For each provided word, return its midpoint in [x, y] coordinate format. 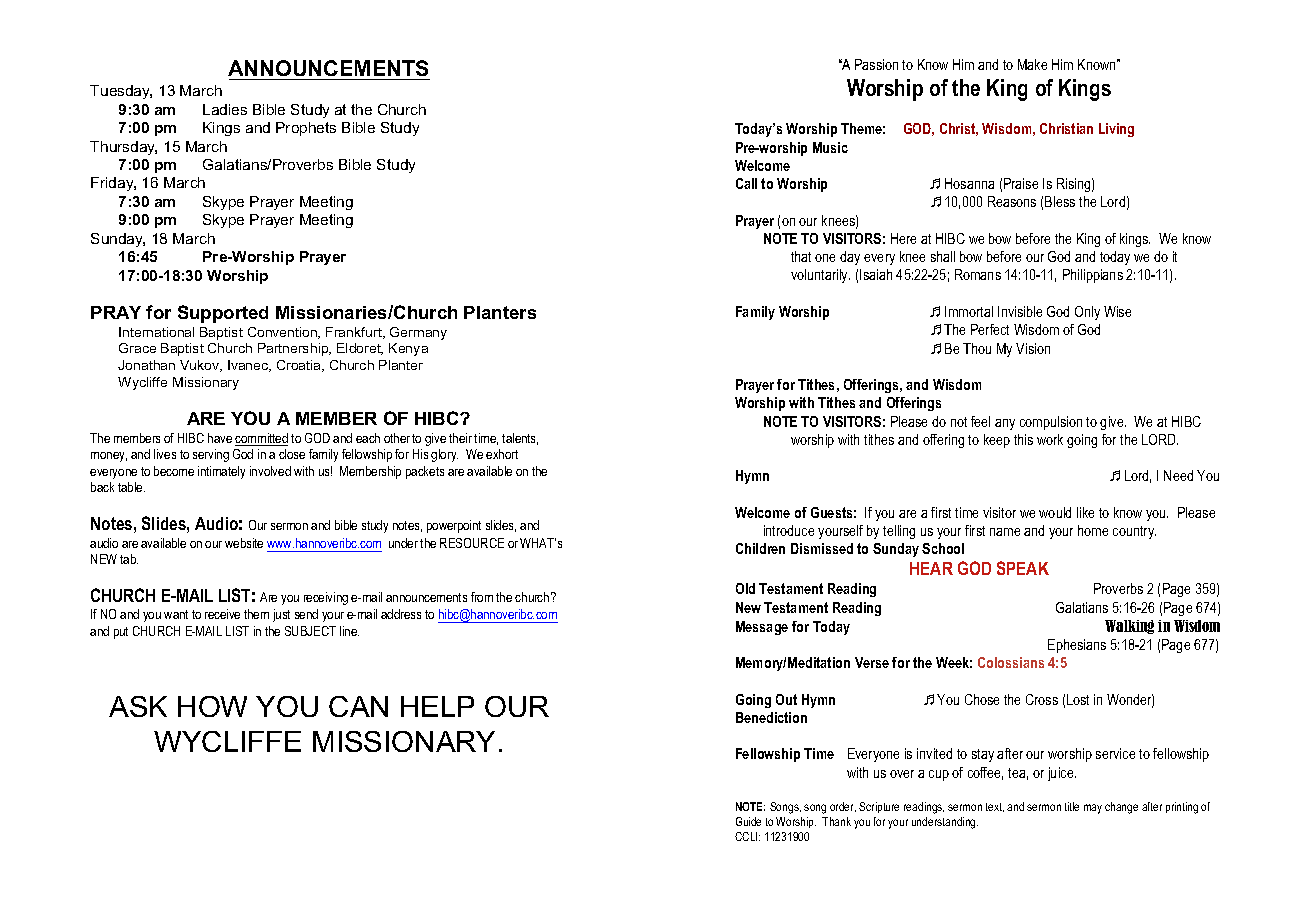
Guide [748, 821]
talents [520, 439]
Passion [876, 64]
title [1072, 806]
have [220, 438]
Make [1032, 64]
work [1050, 439]
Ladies [225, 109]
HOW [212, 706]
